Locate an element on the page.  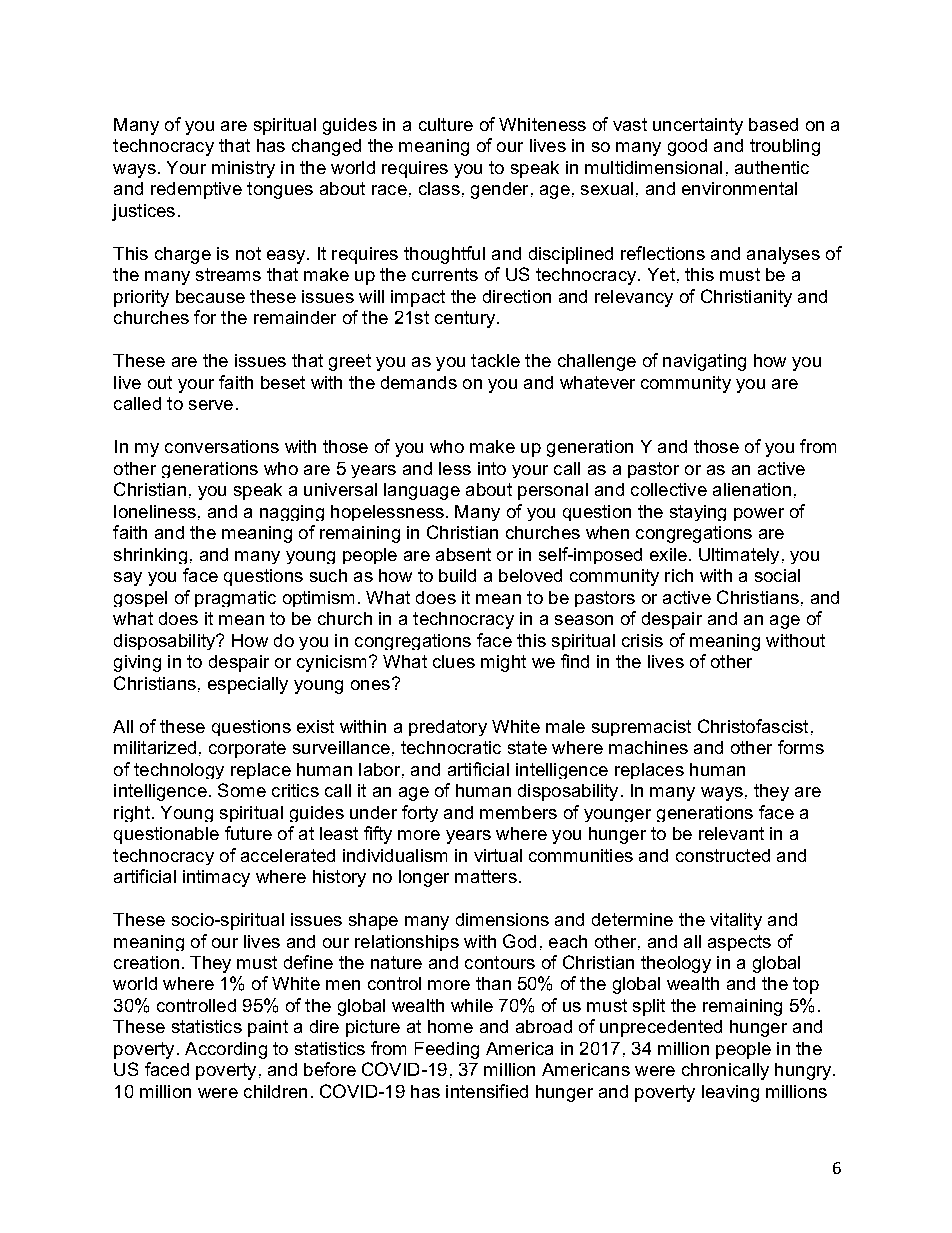
According is located at coordinates (226, 1050).
